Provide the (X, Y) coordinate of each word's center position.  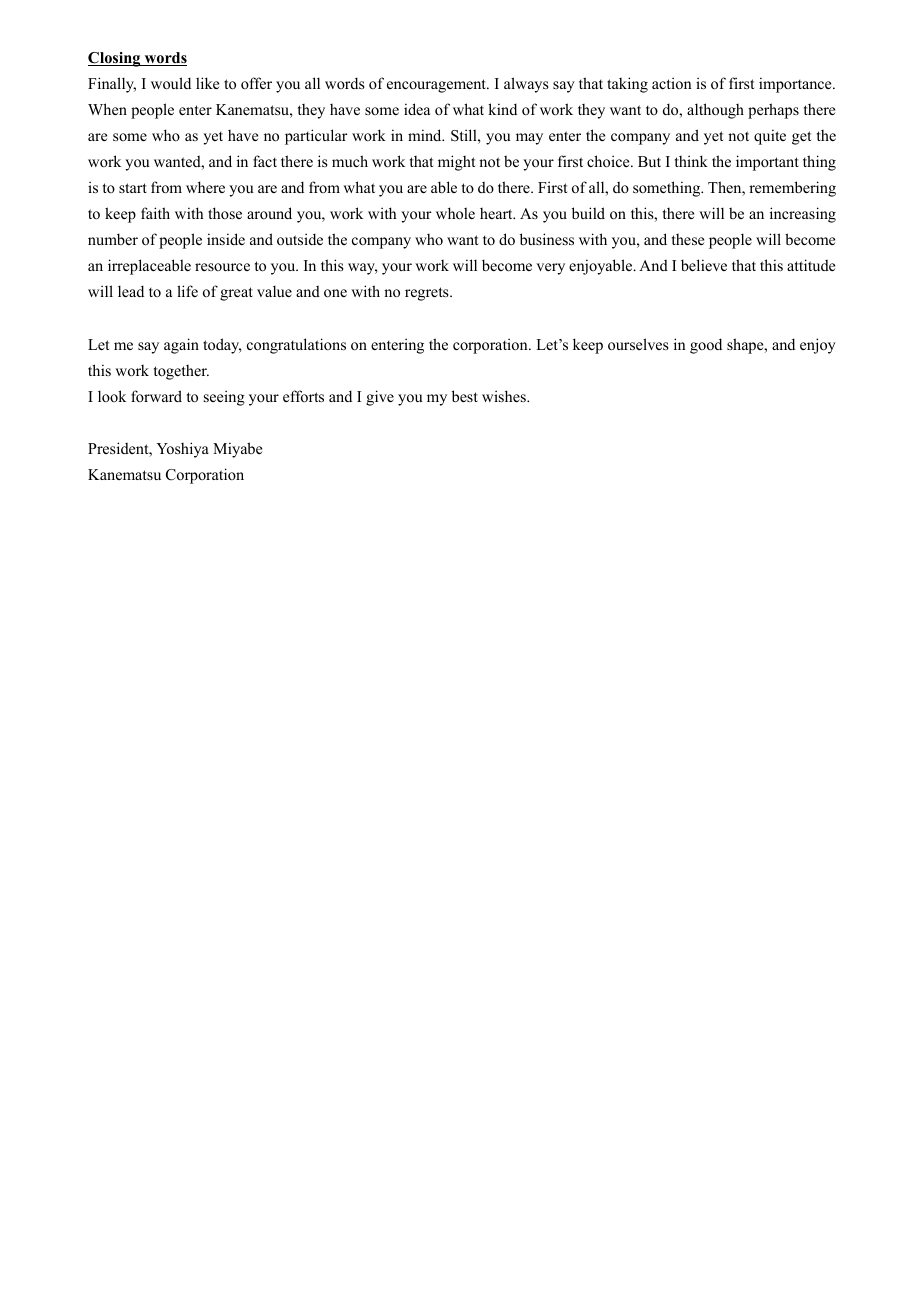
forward (156, 396)
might (456, 163)
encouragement (438, 86)
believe (704, 265)
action (672, 83)
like (207, 83)
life (187, 291)
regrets (428, 294)
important (767, 163)
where (205, 187)
